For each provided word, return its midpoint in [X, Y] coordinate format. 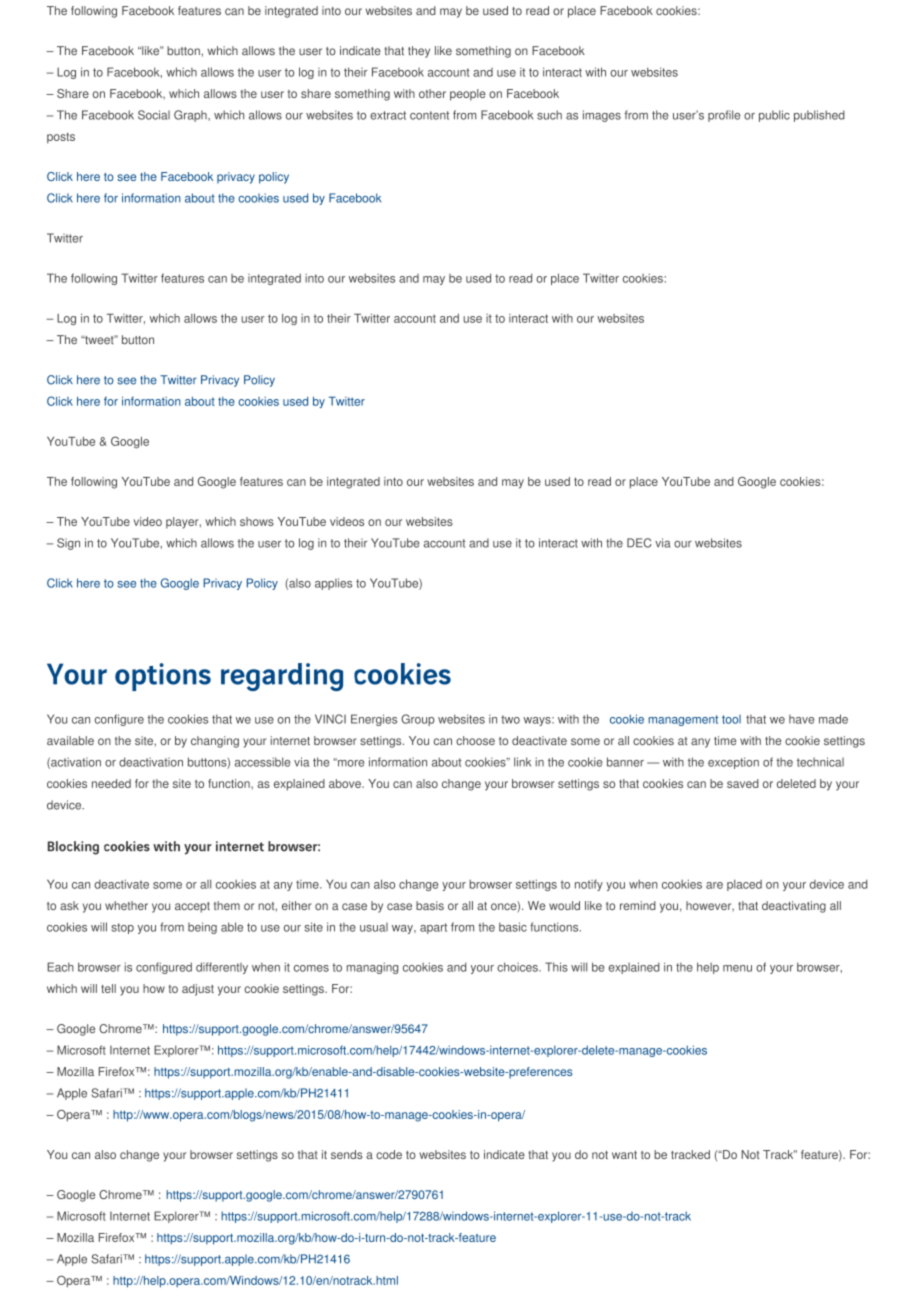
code [389, 1154]
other [432, 93]
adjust [198, 990]
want [624, 1155]
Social [154, 115]
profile [724, 116]
